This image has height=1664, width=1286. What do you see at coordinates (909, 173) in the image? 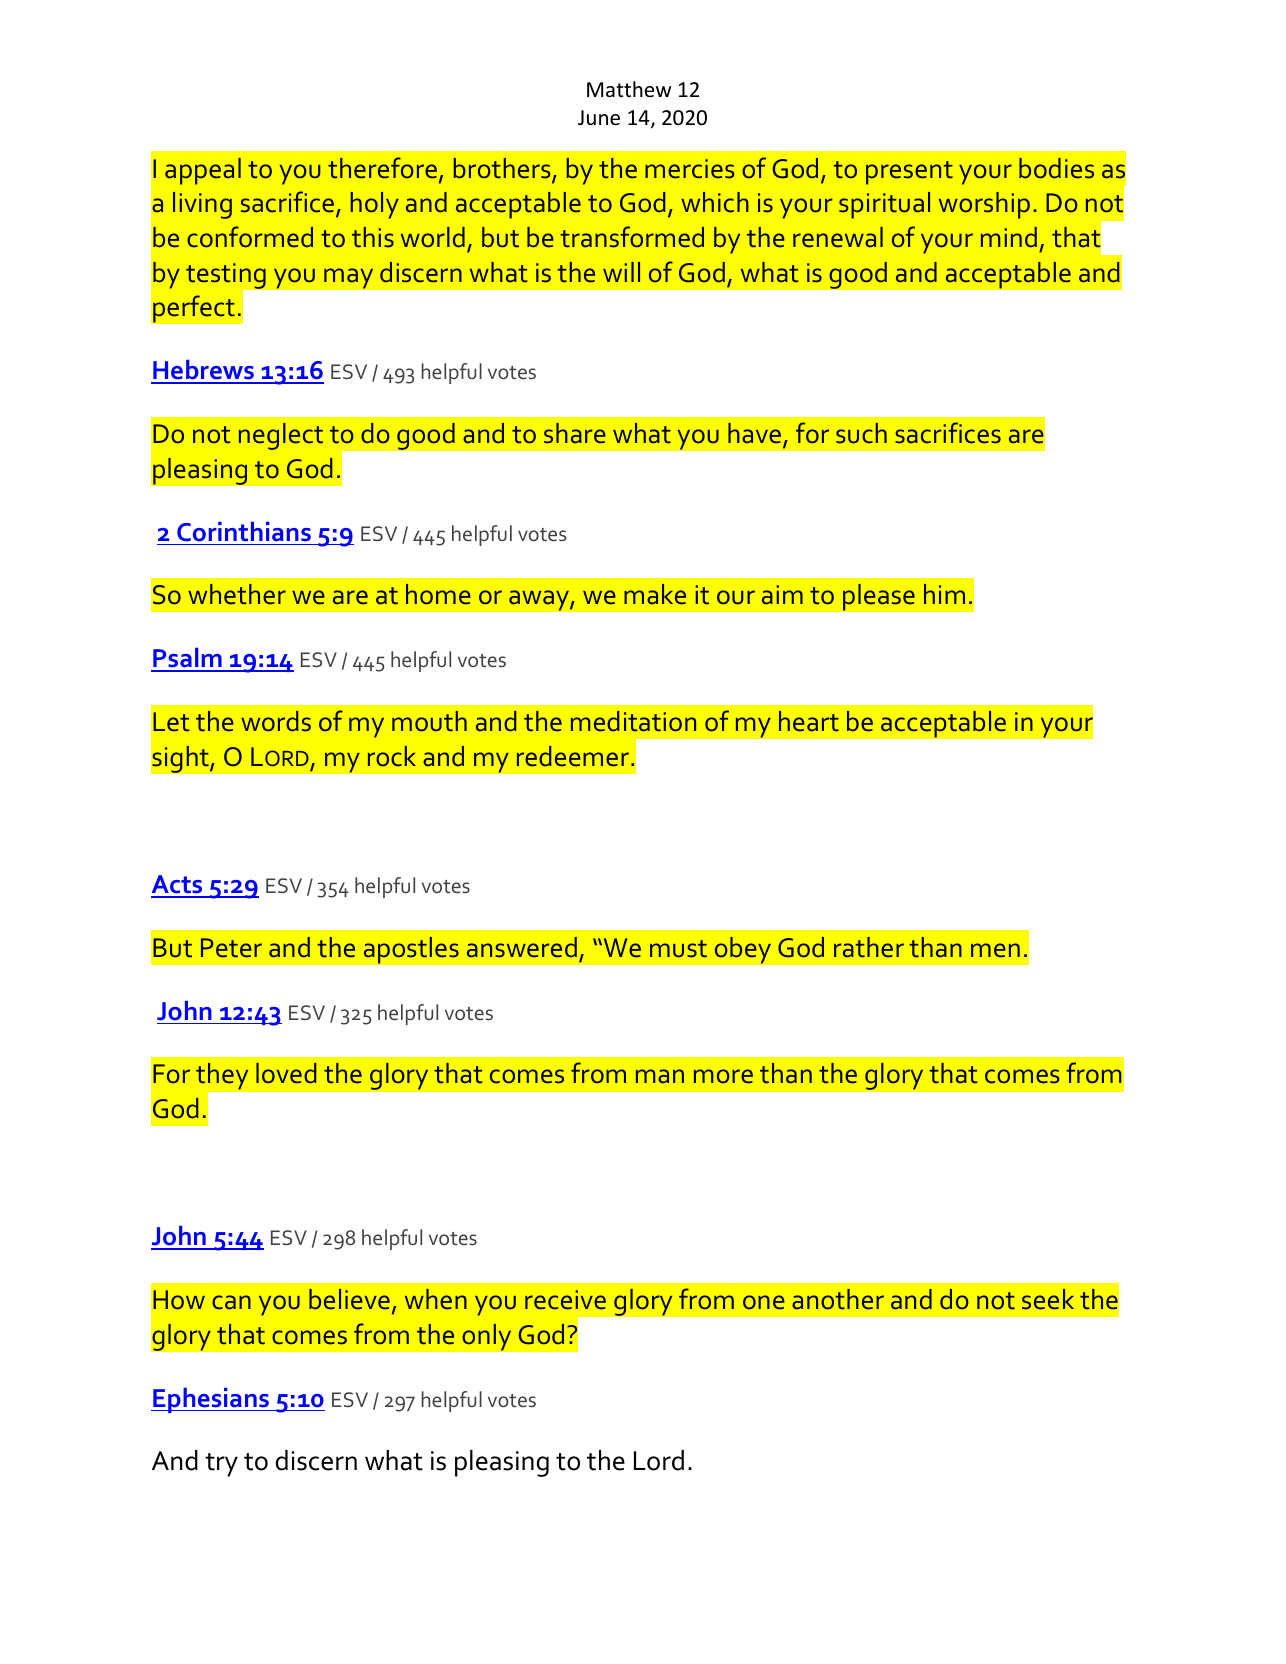
I see `present` at bounding box center [909, 173].
